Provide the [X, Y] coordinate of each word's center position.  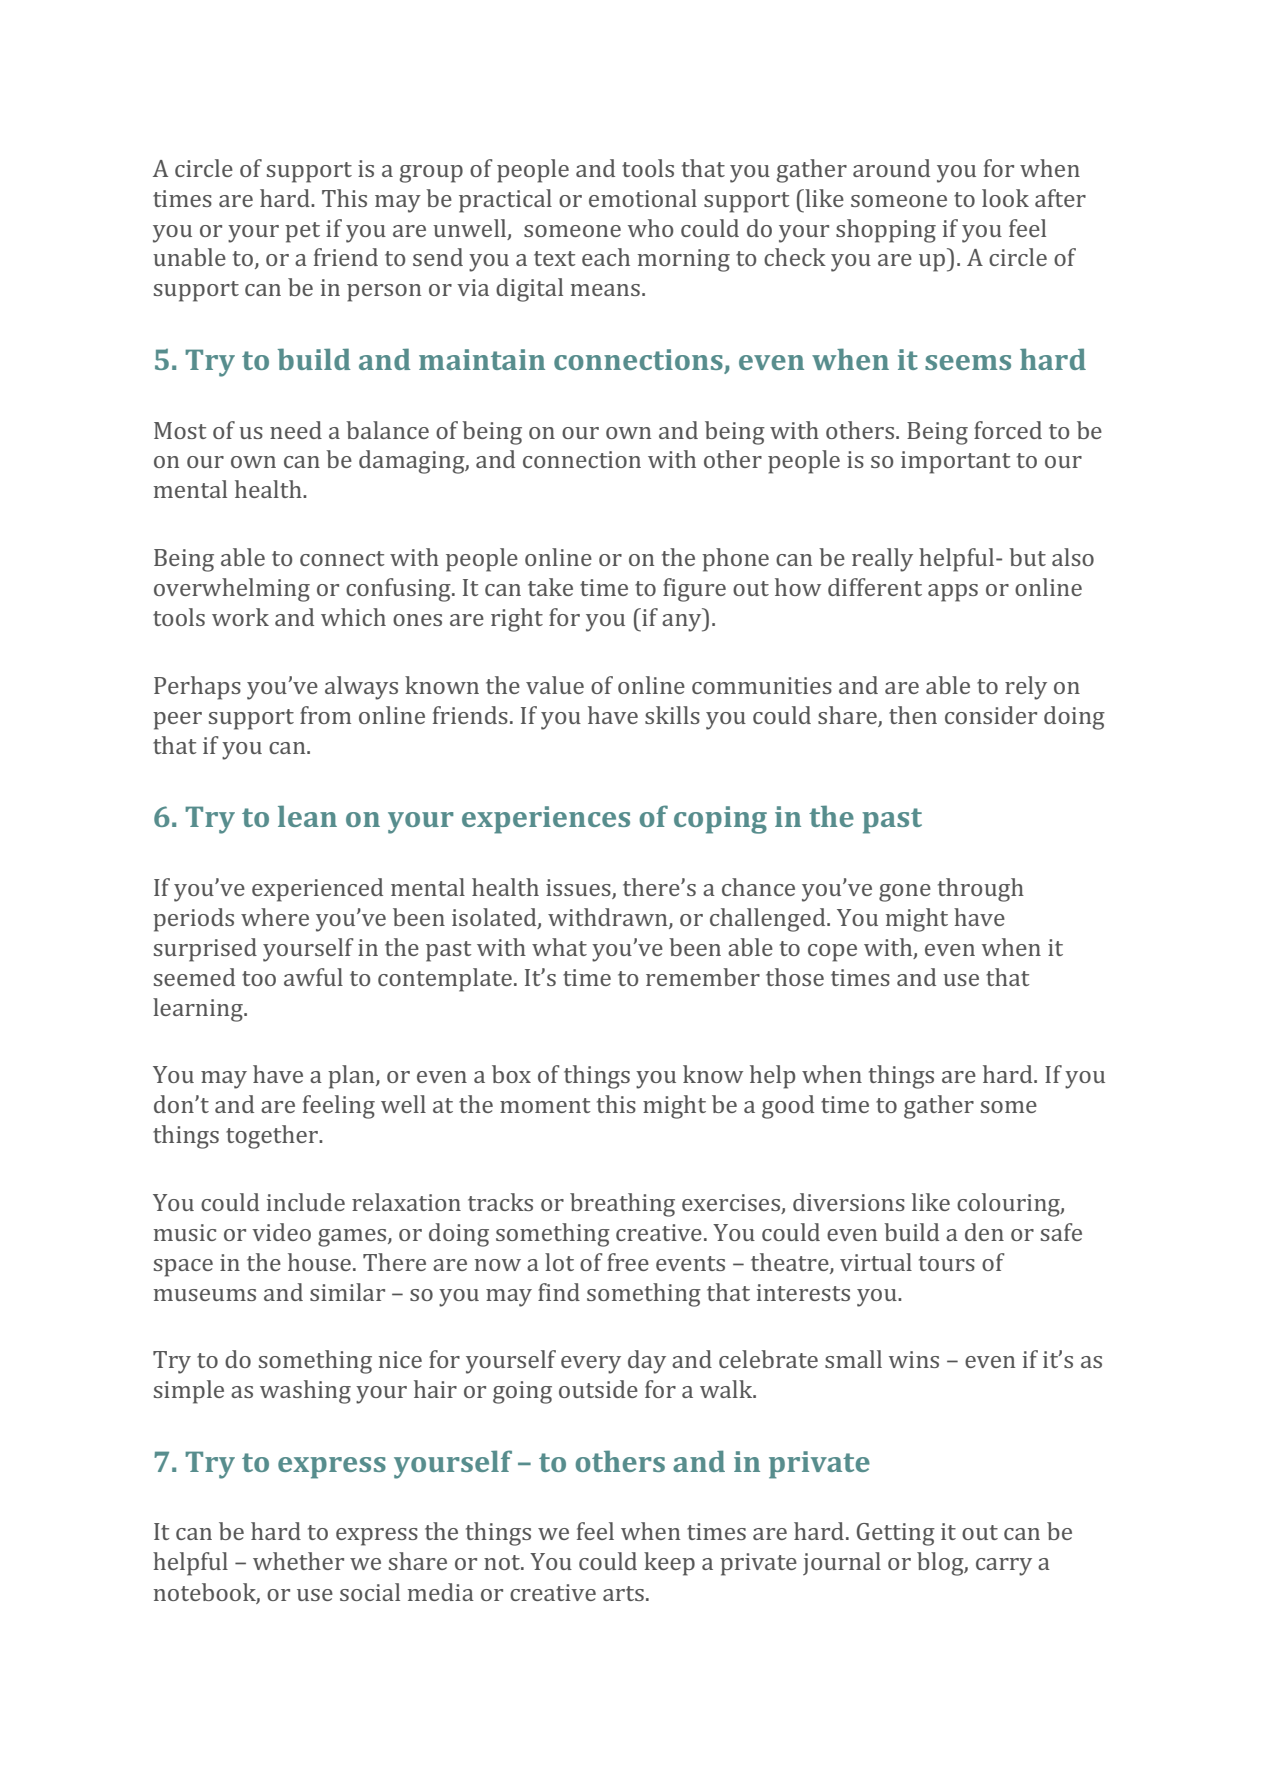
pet [302, 232]
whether [298, 1561]
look [1005, 198]
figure [694, 590]
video [281, 1232]
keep [669, 1564]
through [981, 890]
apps [953, 593]
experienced [317, 890]
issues [579, 889]
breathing [622, 1205]
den [984, 1232]
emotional [643, 198]
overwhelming [232, 590]
